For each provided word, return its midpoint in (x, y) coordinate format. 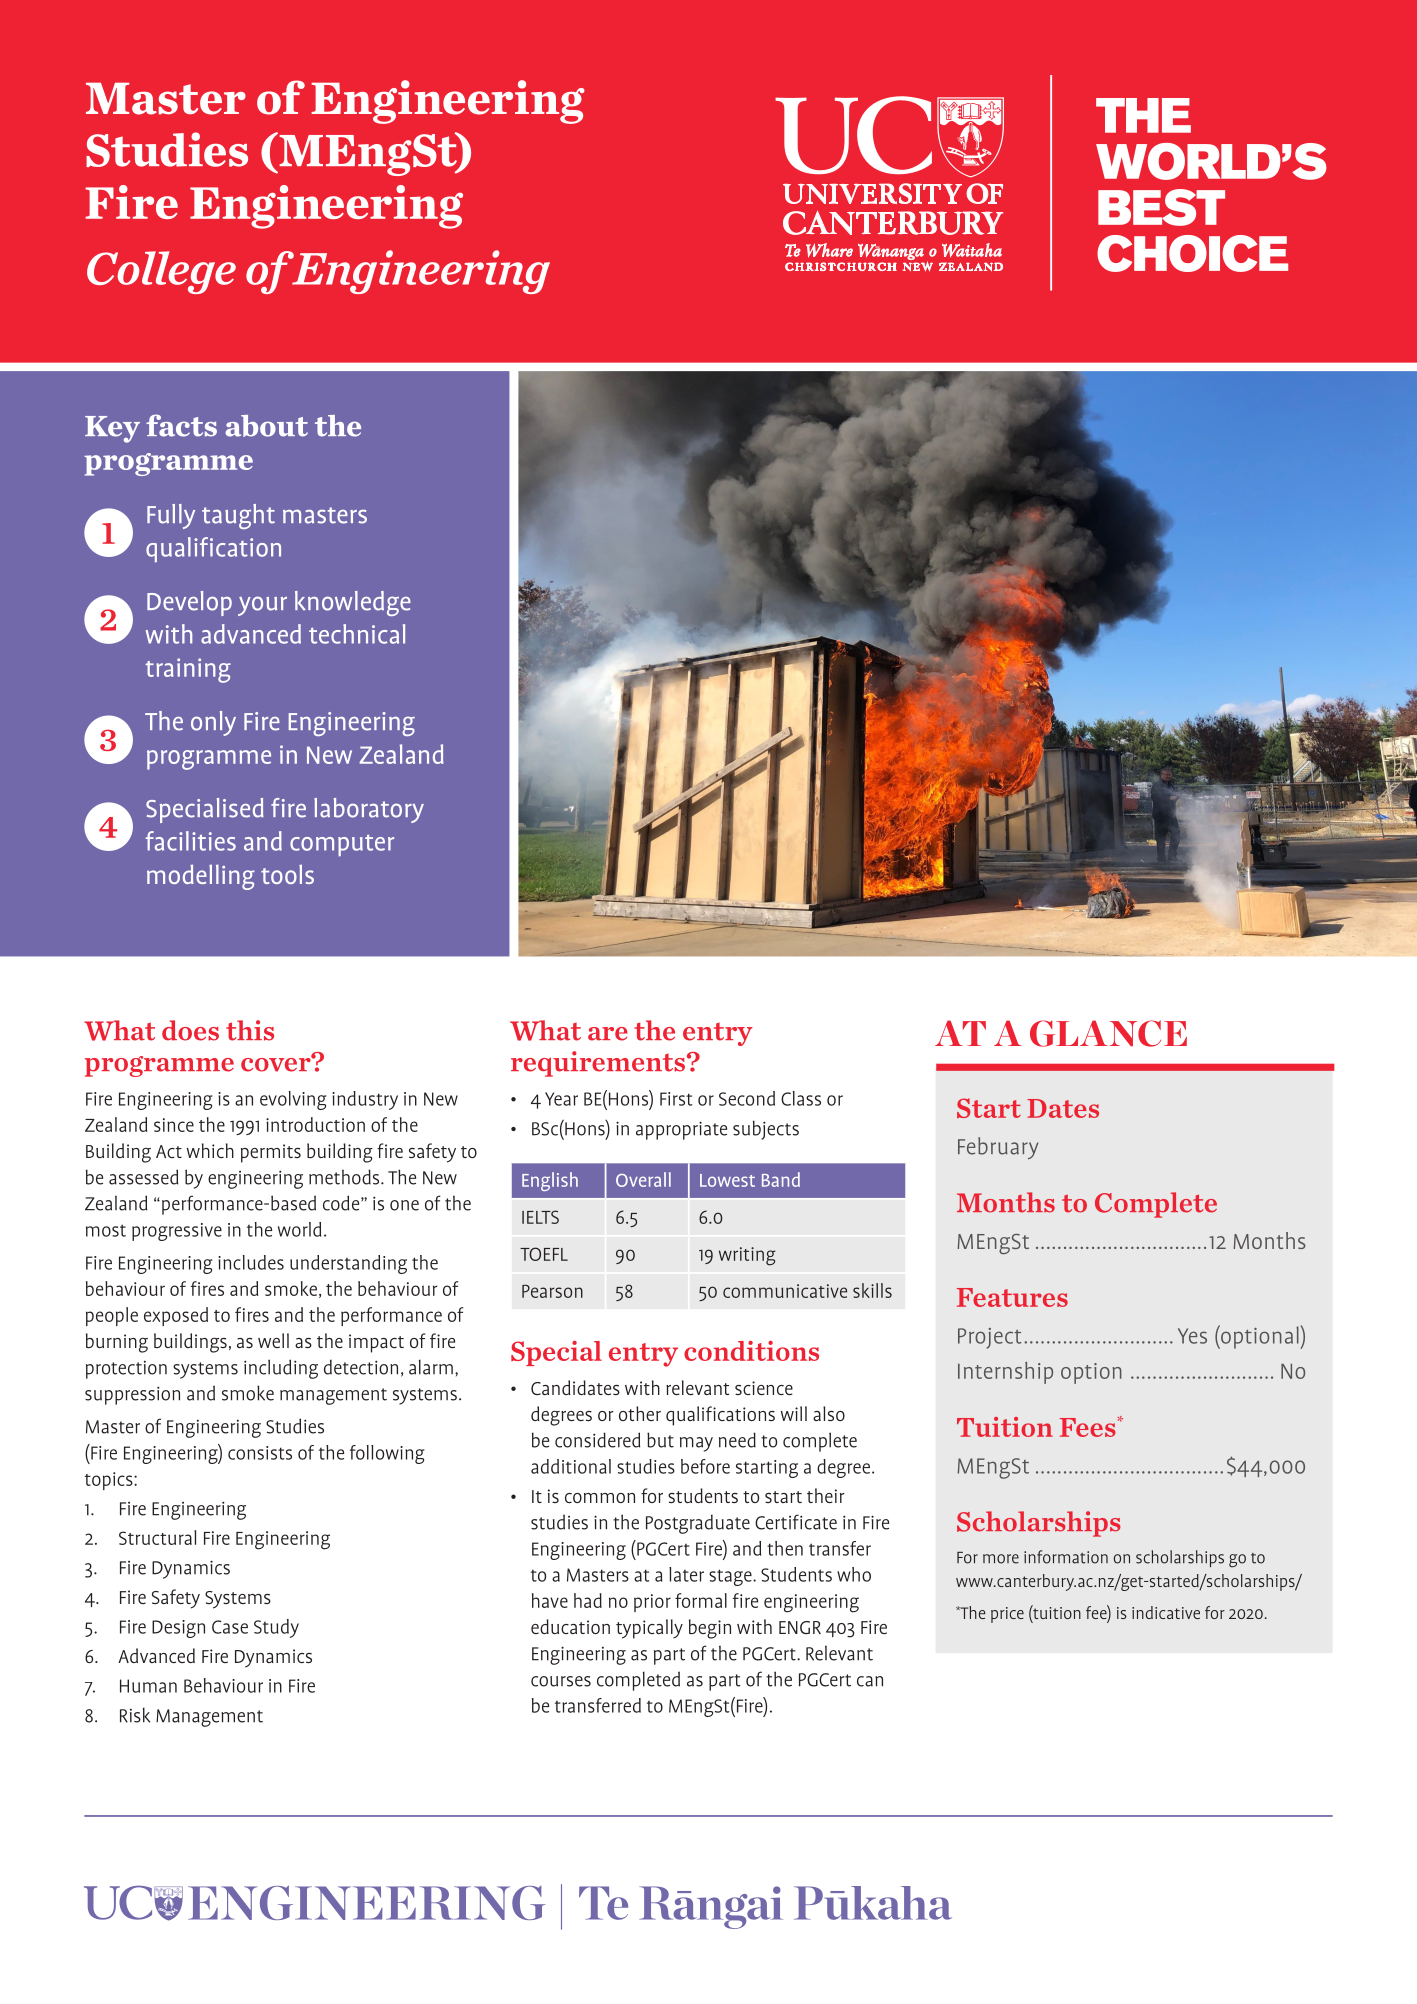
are (608, 1034)
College (161, 272)
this (250, 1030)
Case (230, 1627)
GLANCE (1108, 1033)
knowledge (353, 603)
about (266, 426)
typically (649, 1629)
